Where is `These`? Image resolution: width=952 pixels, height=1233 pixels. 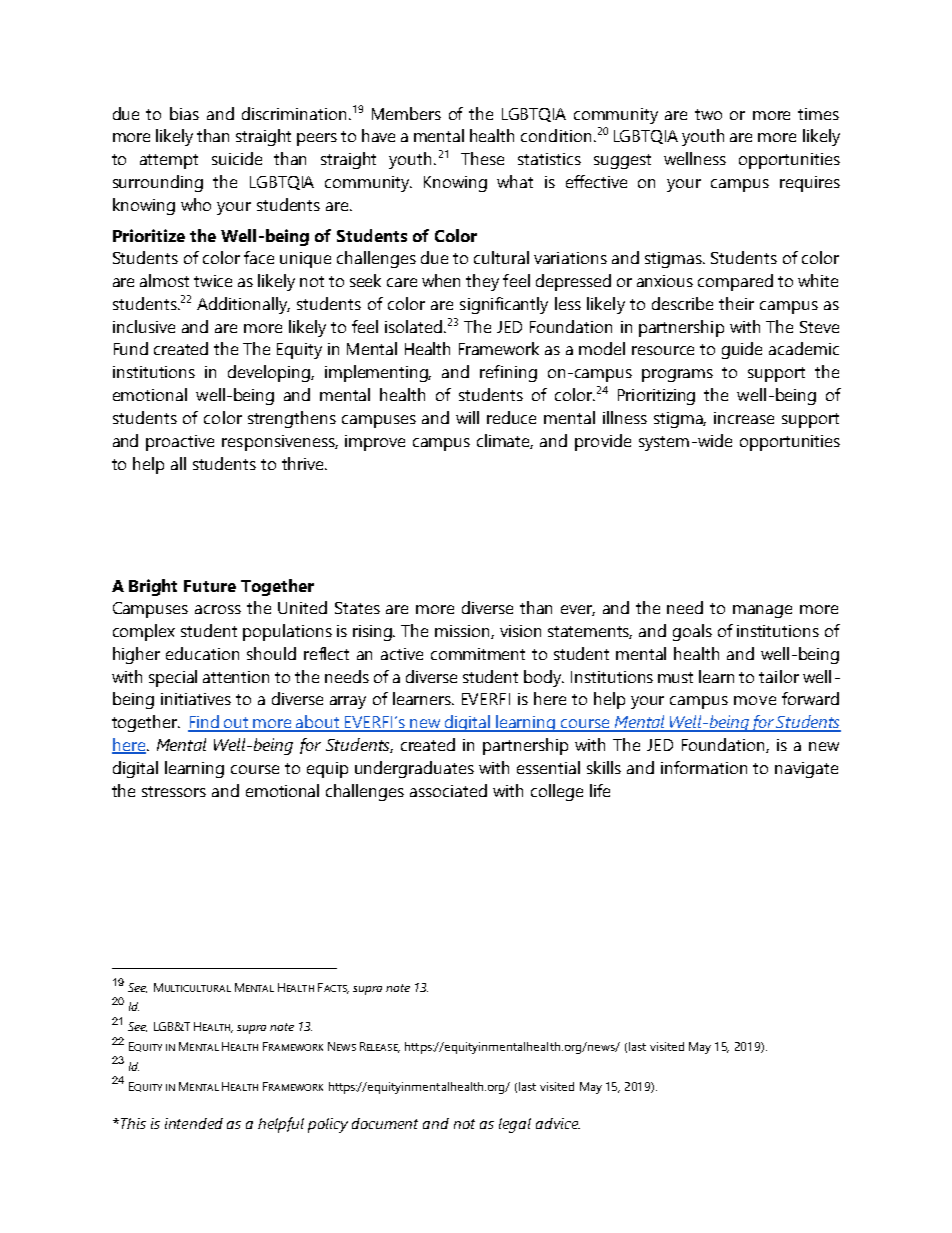 These is located at coordinates (482, 158).
